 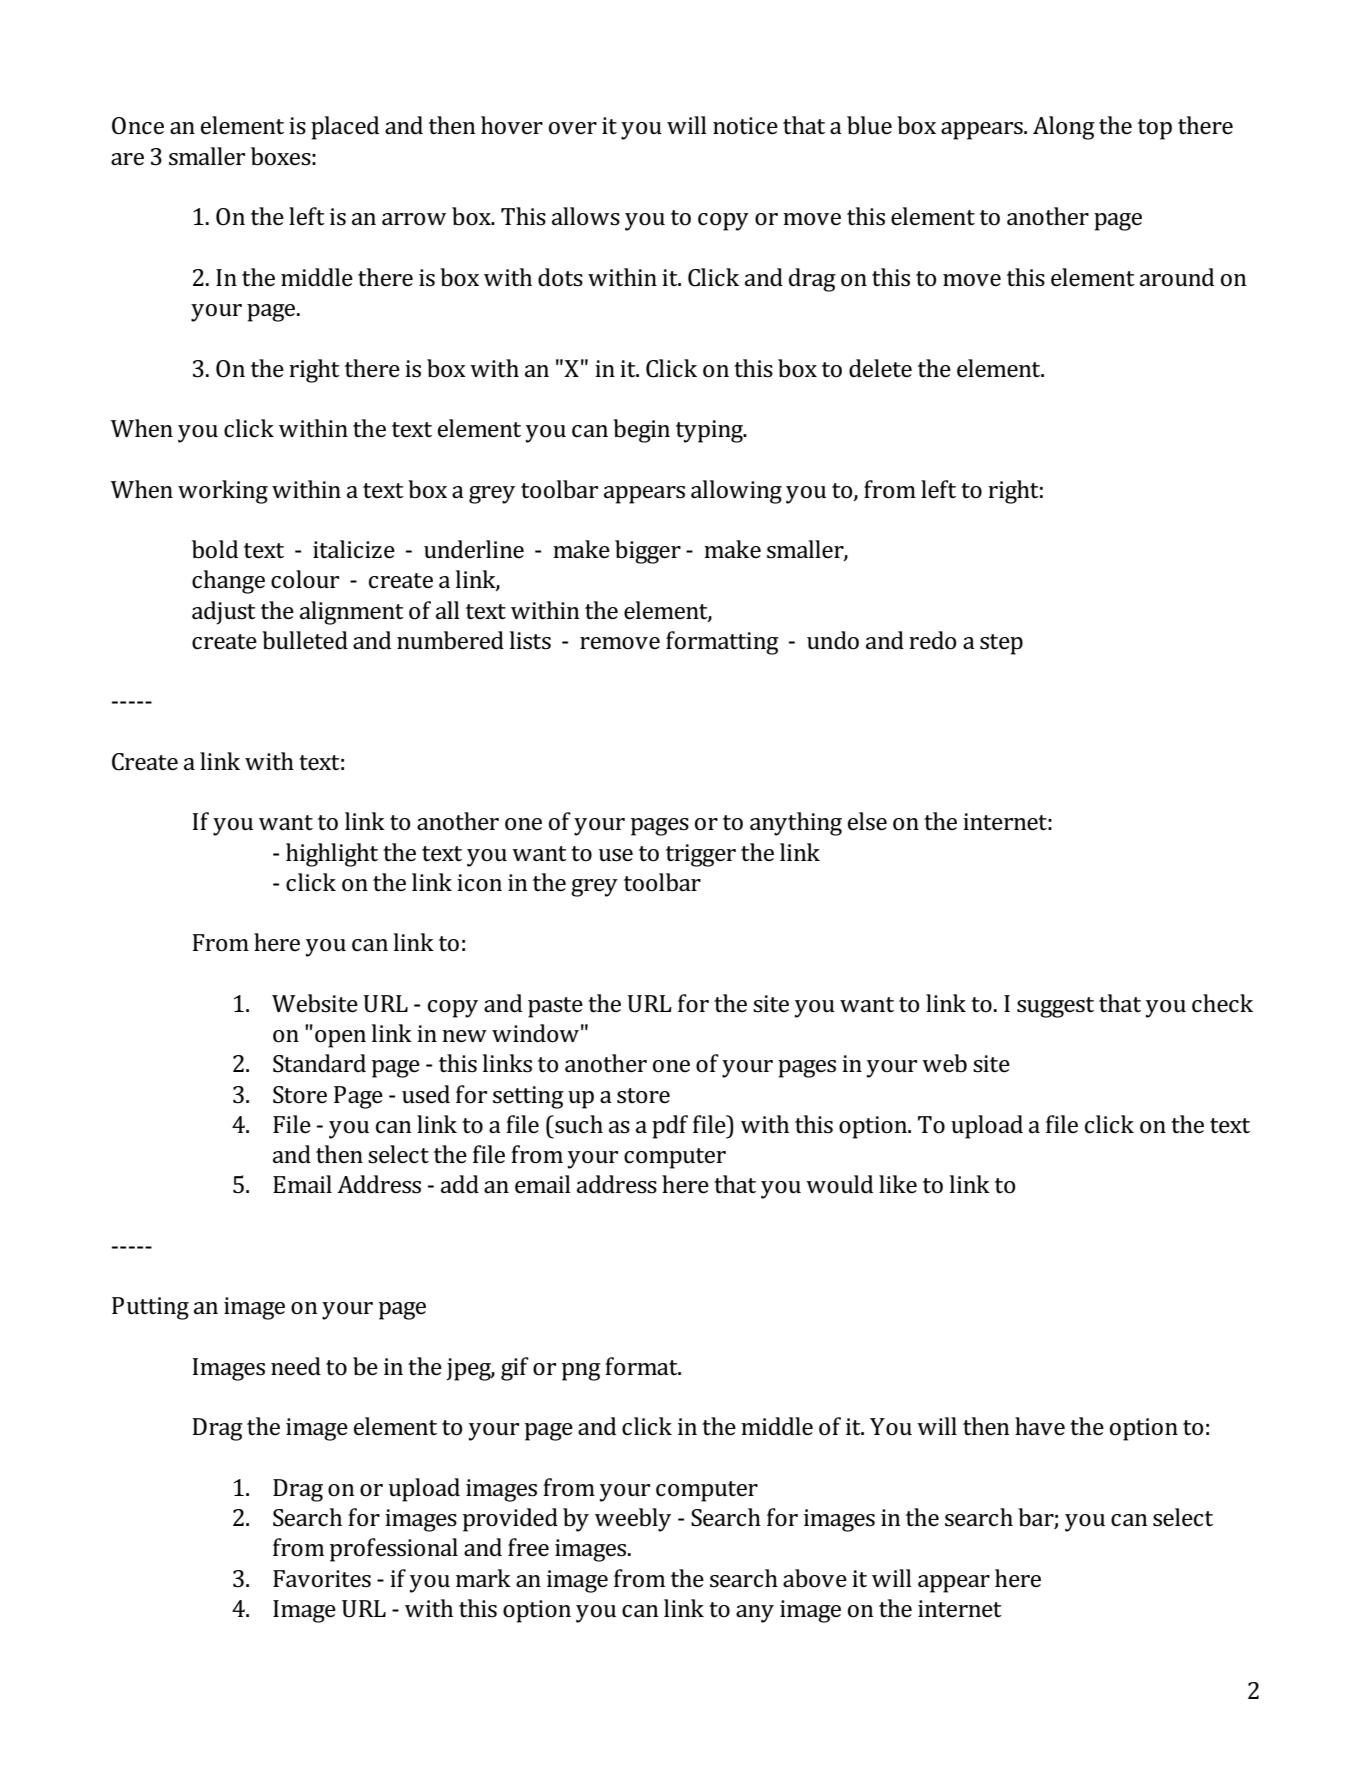 I want to click on Favorites, so click(x=322, y=1579).
